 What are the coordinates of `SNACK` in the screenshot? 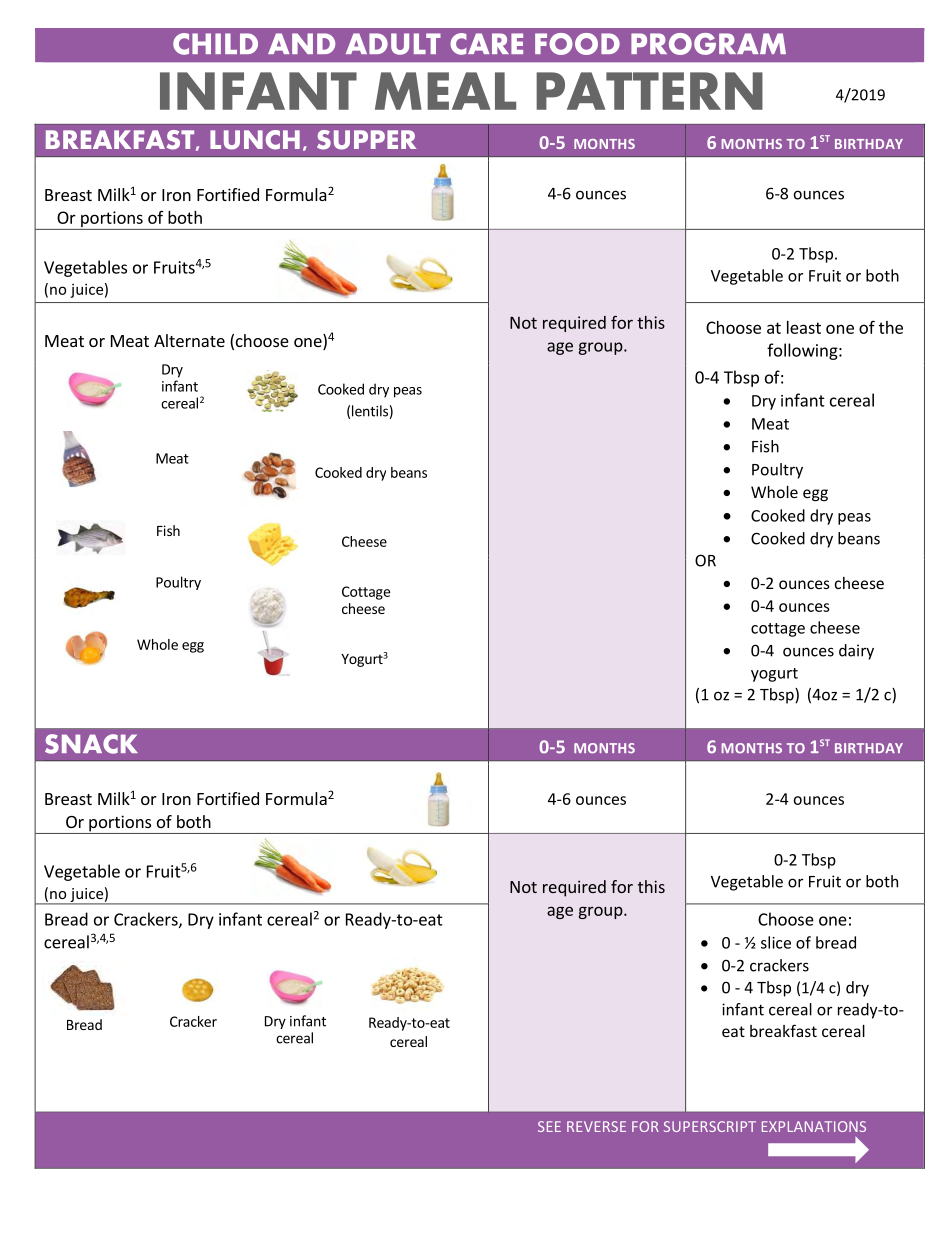 It's located at (91, 744).
